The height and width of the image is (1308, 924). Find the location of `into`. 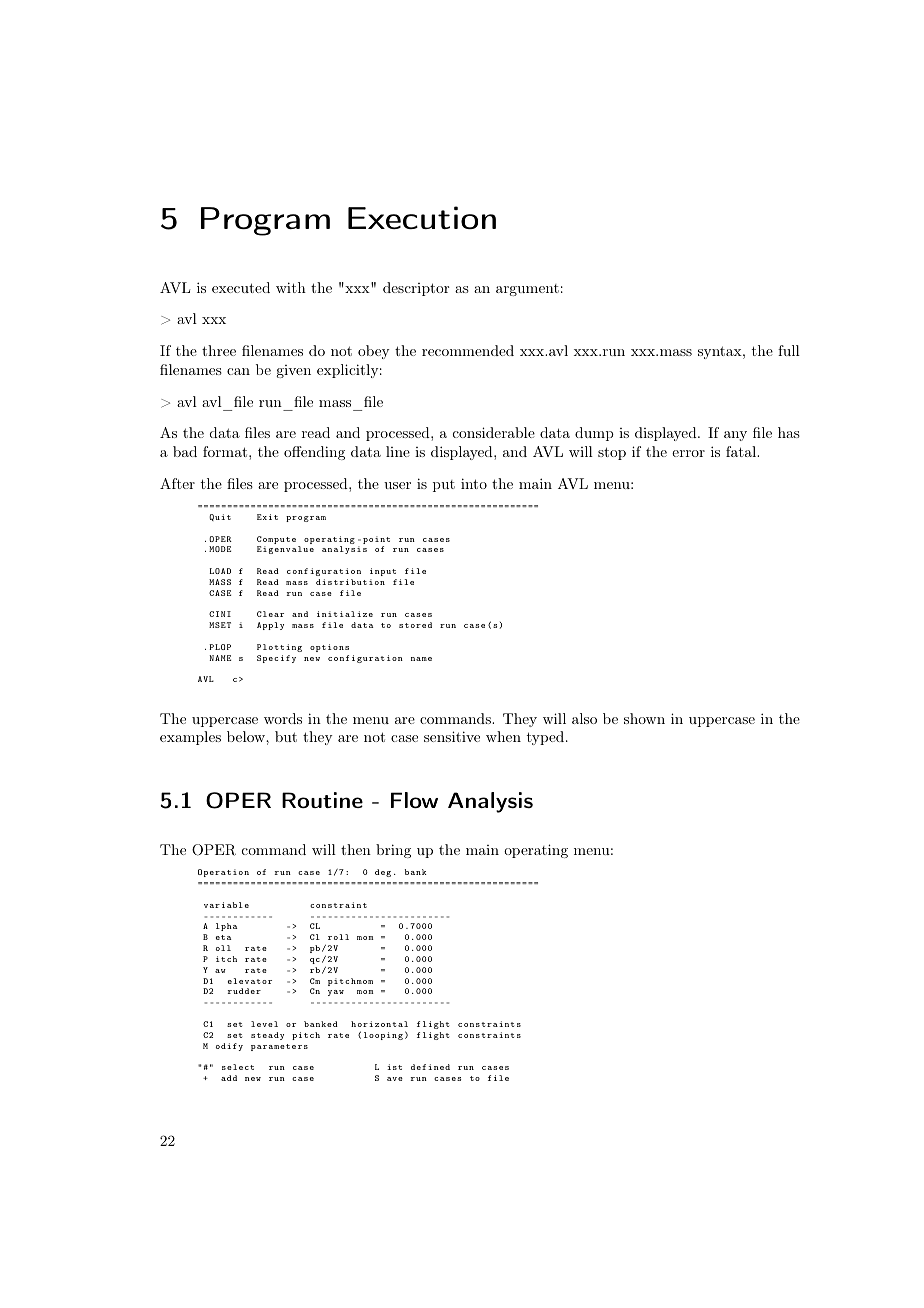

into is located at coordinates (474, 483).
